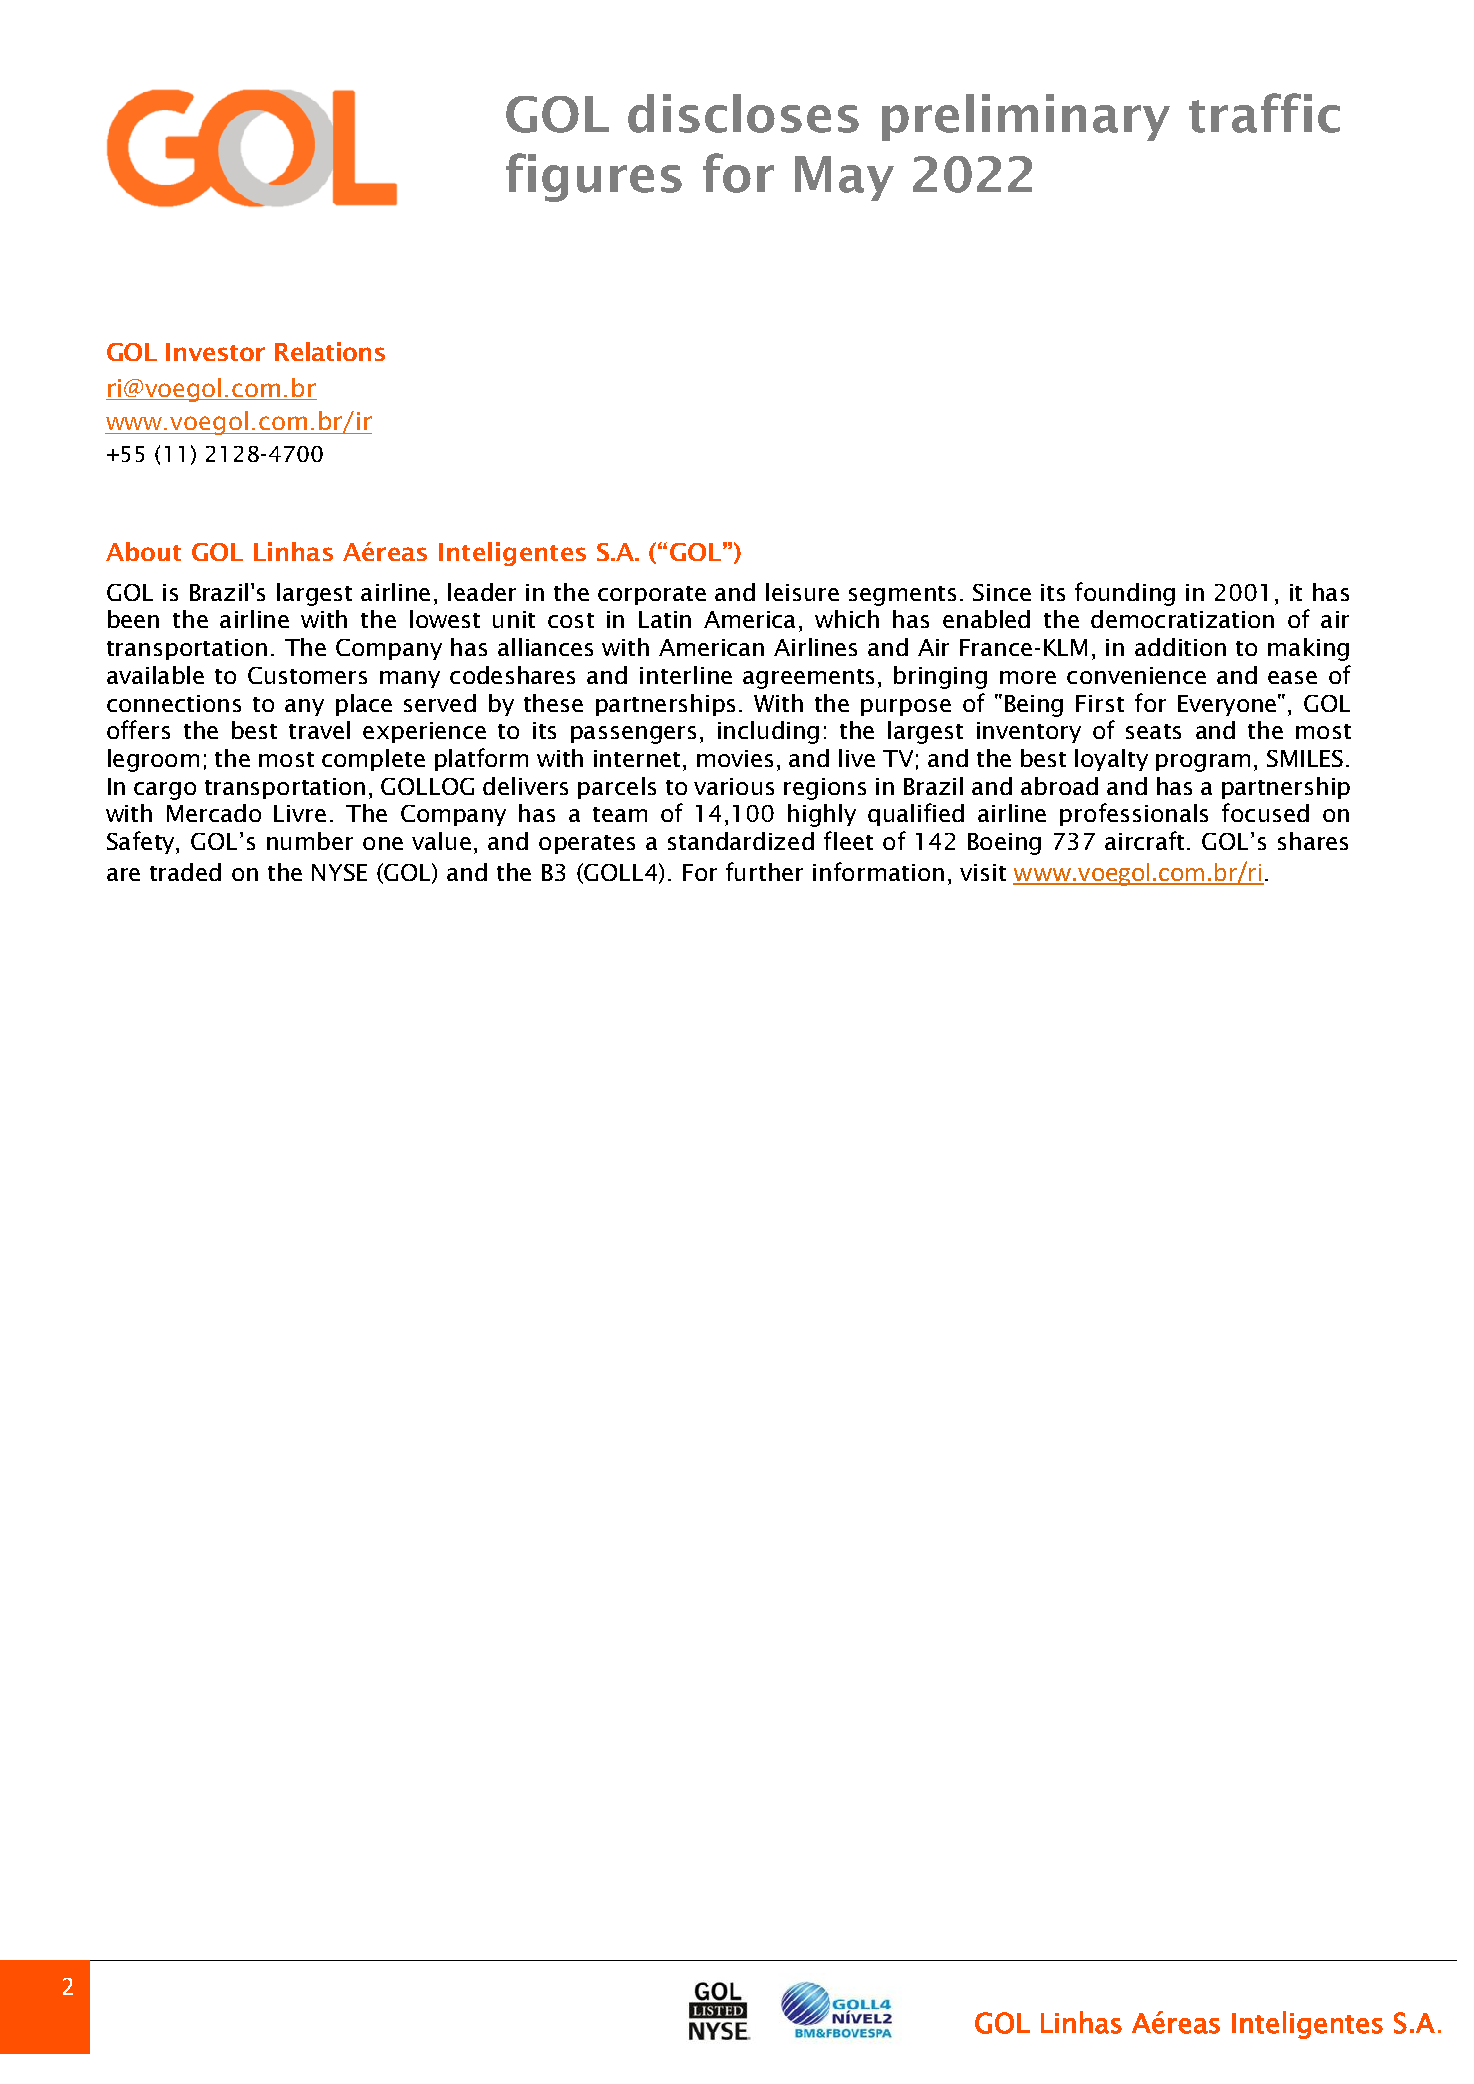  What do you see at coordinates (844, 178) in the image?
I see `May` at bounding box center [844, 178].
